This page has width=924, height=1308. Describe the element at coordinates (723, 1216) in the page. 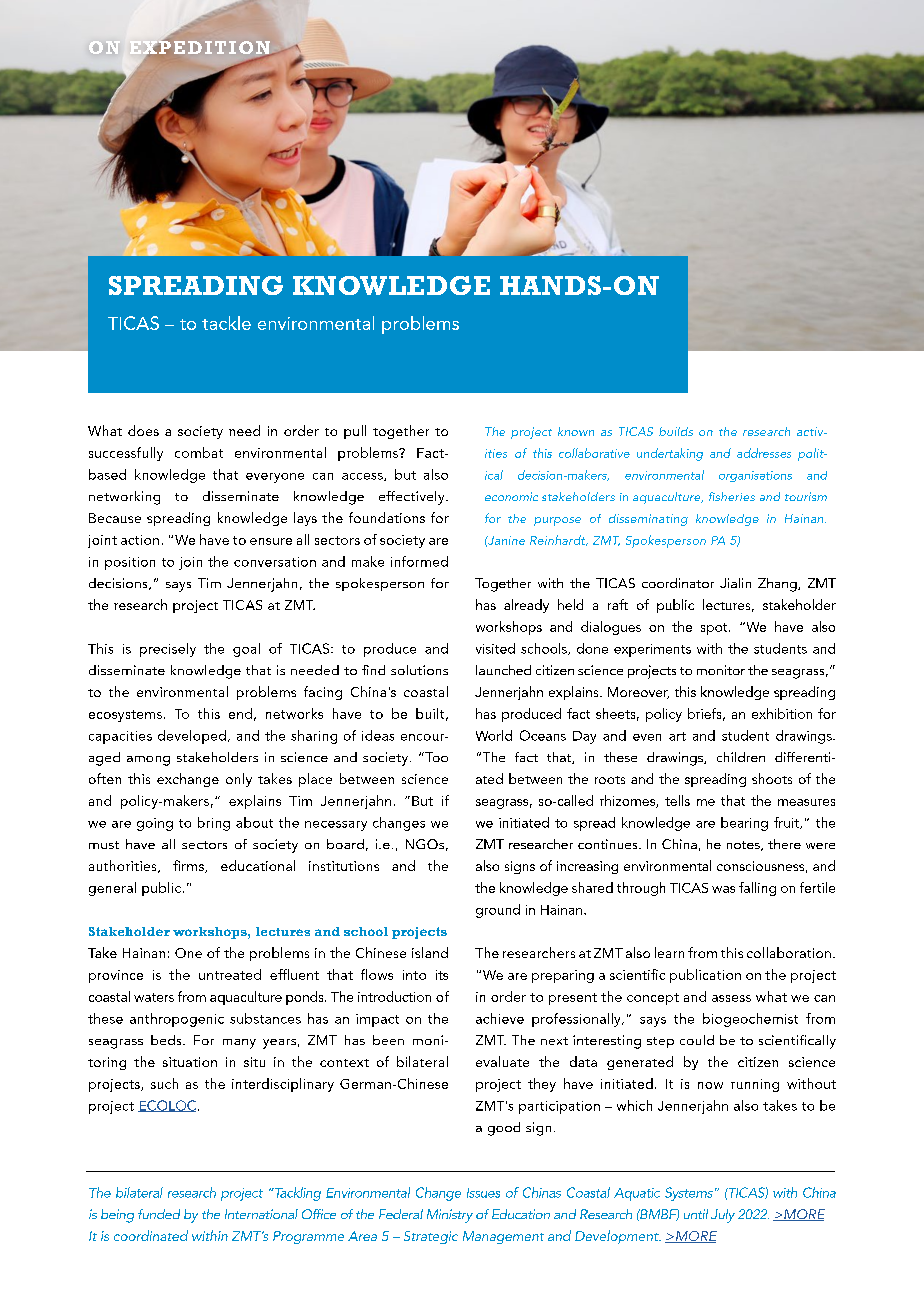

I see `July` at that location.
